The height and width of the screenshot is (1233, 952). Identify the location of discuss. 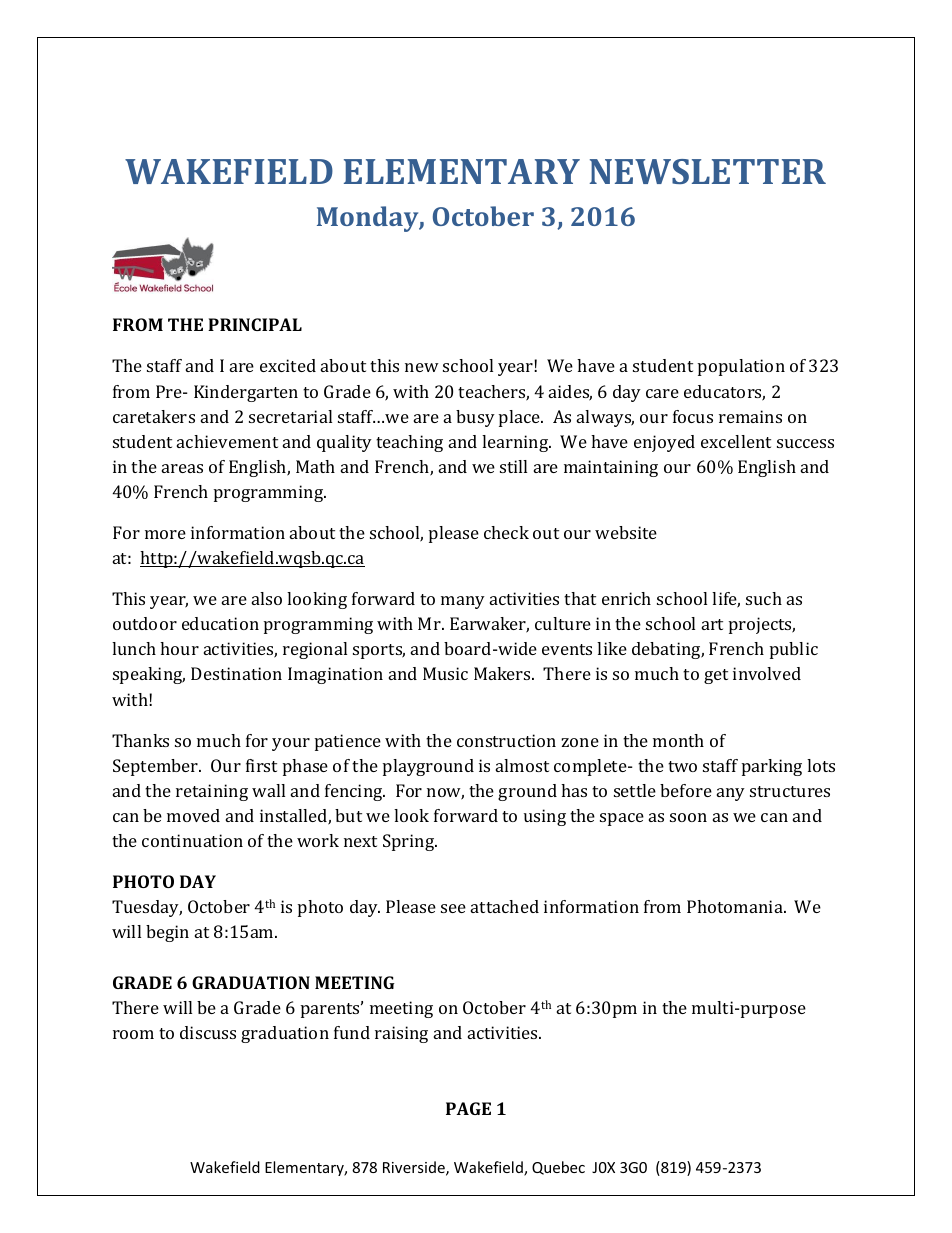
(208, 1032).
